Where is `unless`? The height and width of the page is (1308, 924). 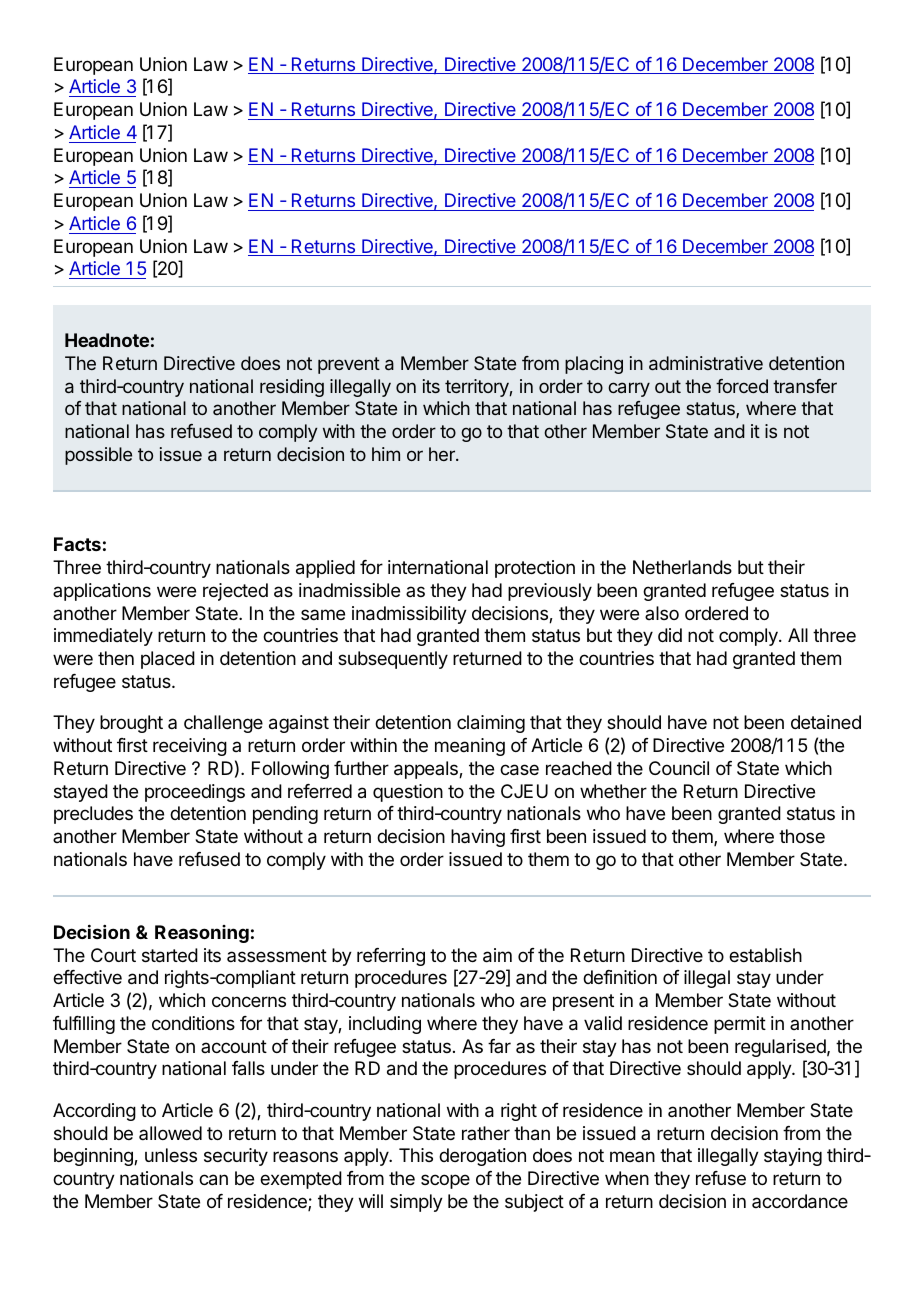
unless is located at coordinates (171, 1155).
